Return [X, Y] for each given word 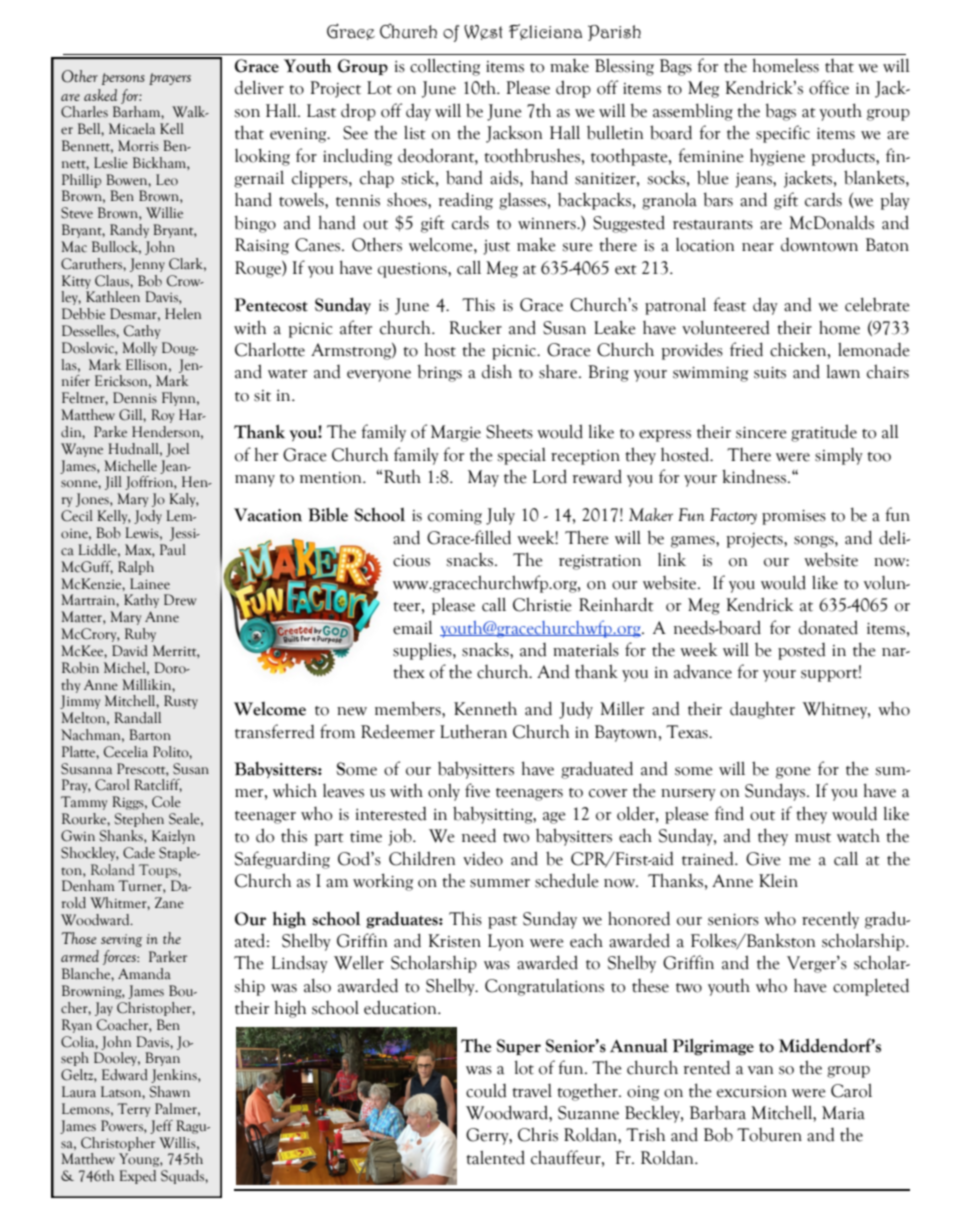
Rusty [181, 702]
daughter [762, 710]
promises [794, 517]
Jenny [147, 265]
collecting [445, 67]
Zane [169, 903]
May [483, 478]
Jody [148, 517]
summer [500, 883]
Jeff [161, 1127]
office [829, 87]
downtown [819, 245]
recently [830, 920]
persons [123, 79]
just [496, 247]
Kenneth [485, 709]
